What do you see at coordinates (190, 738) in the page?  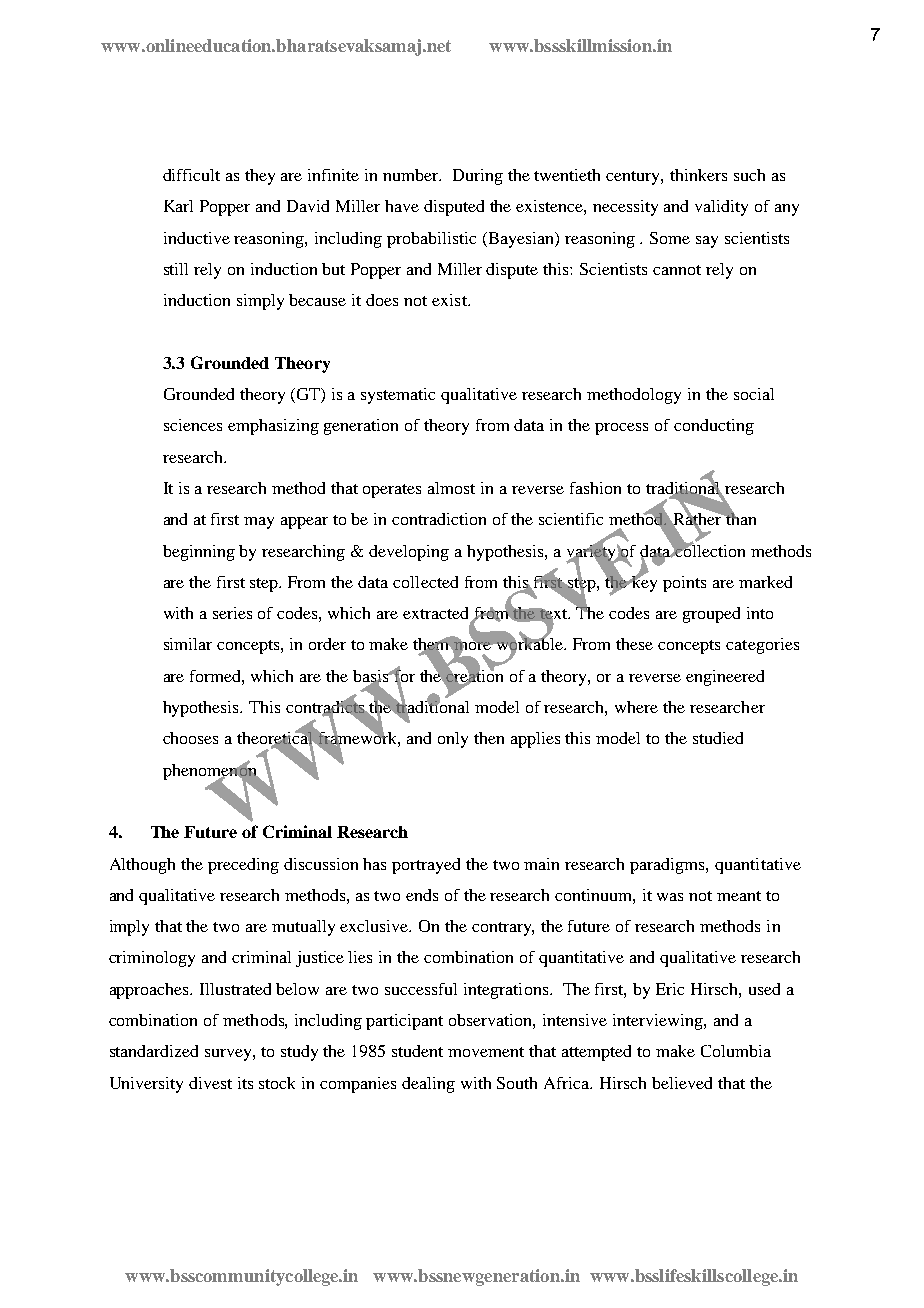 I see `chooses` at bounding box center [190, 738].
